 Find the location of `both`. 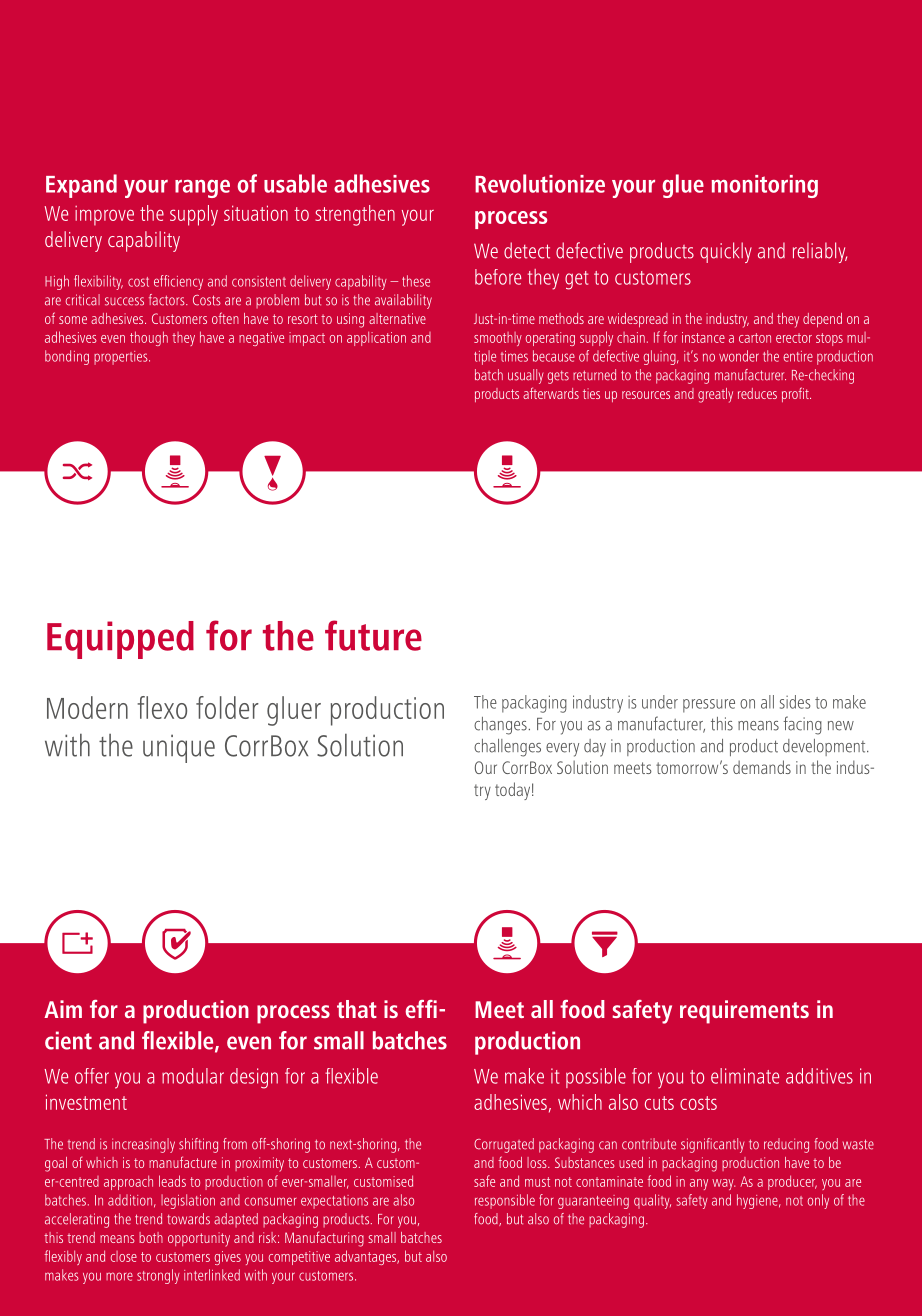

both is located at coordinates (151, 1237).
